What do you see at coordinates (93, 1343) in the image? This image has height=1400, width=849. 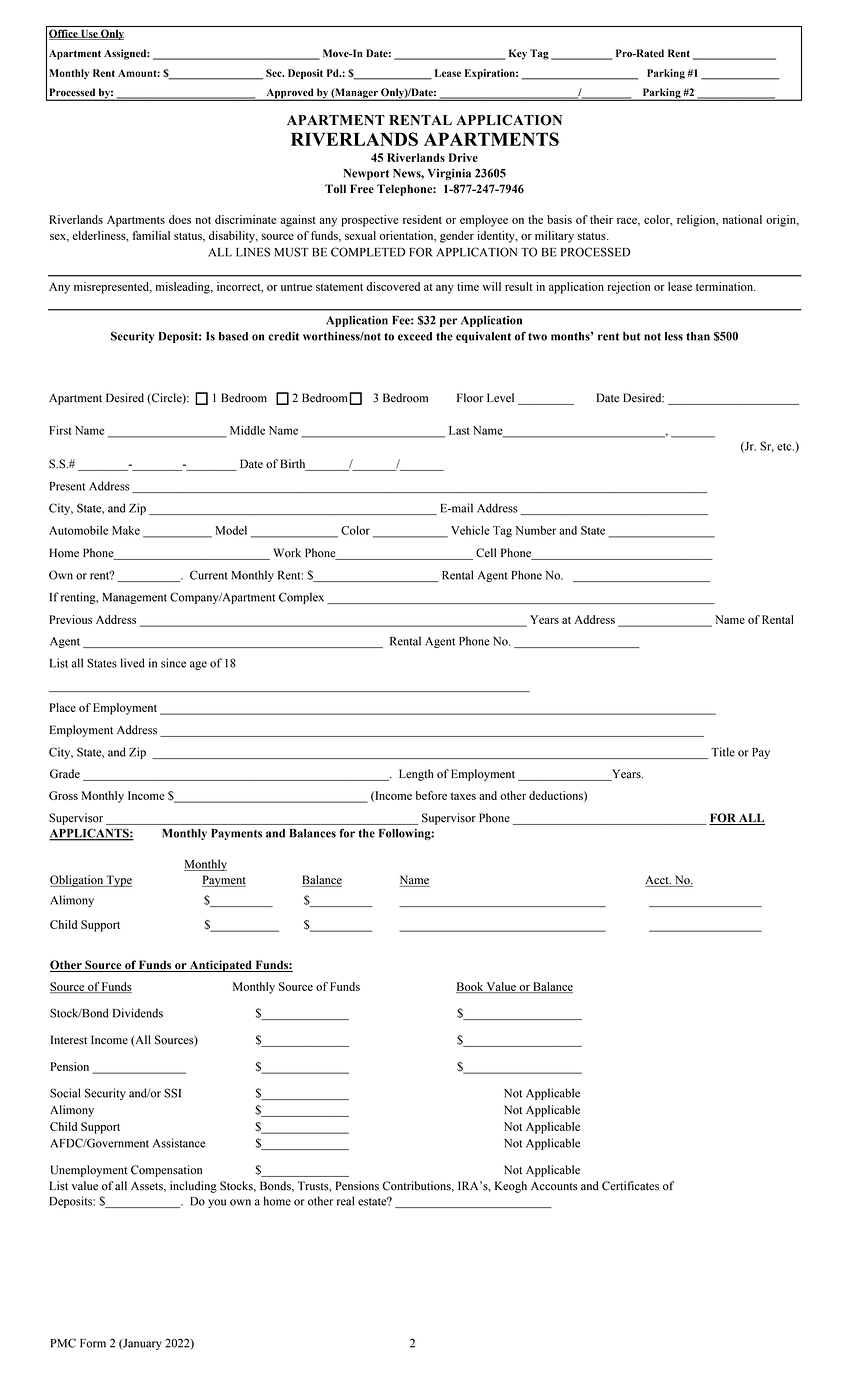 I see `Form` at bounding box center [93, 1343].
